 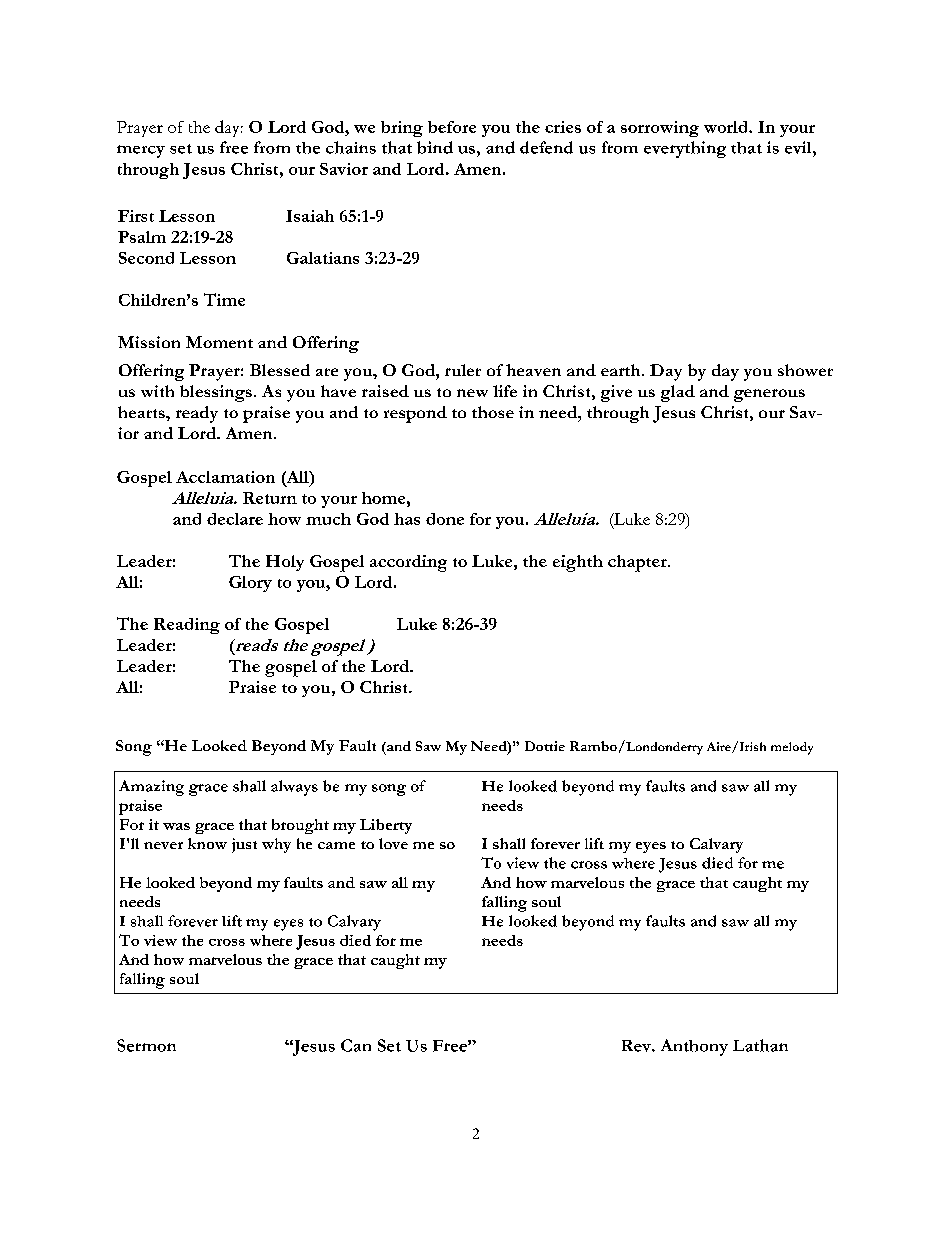 What do you see at coordinates (146, 1045) in the page?
I see `Sermon` at bounding box center [146, 1045].
